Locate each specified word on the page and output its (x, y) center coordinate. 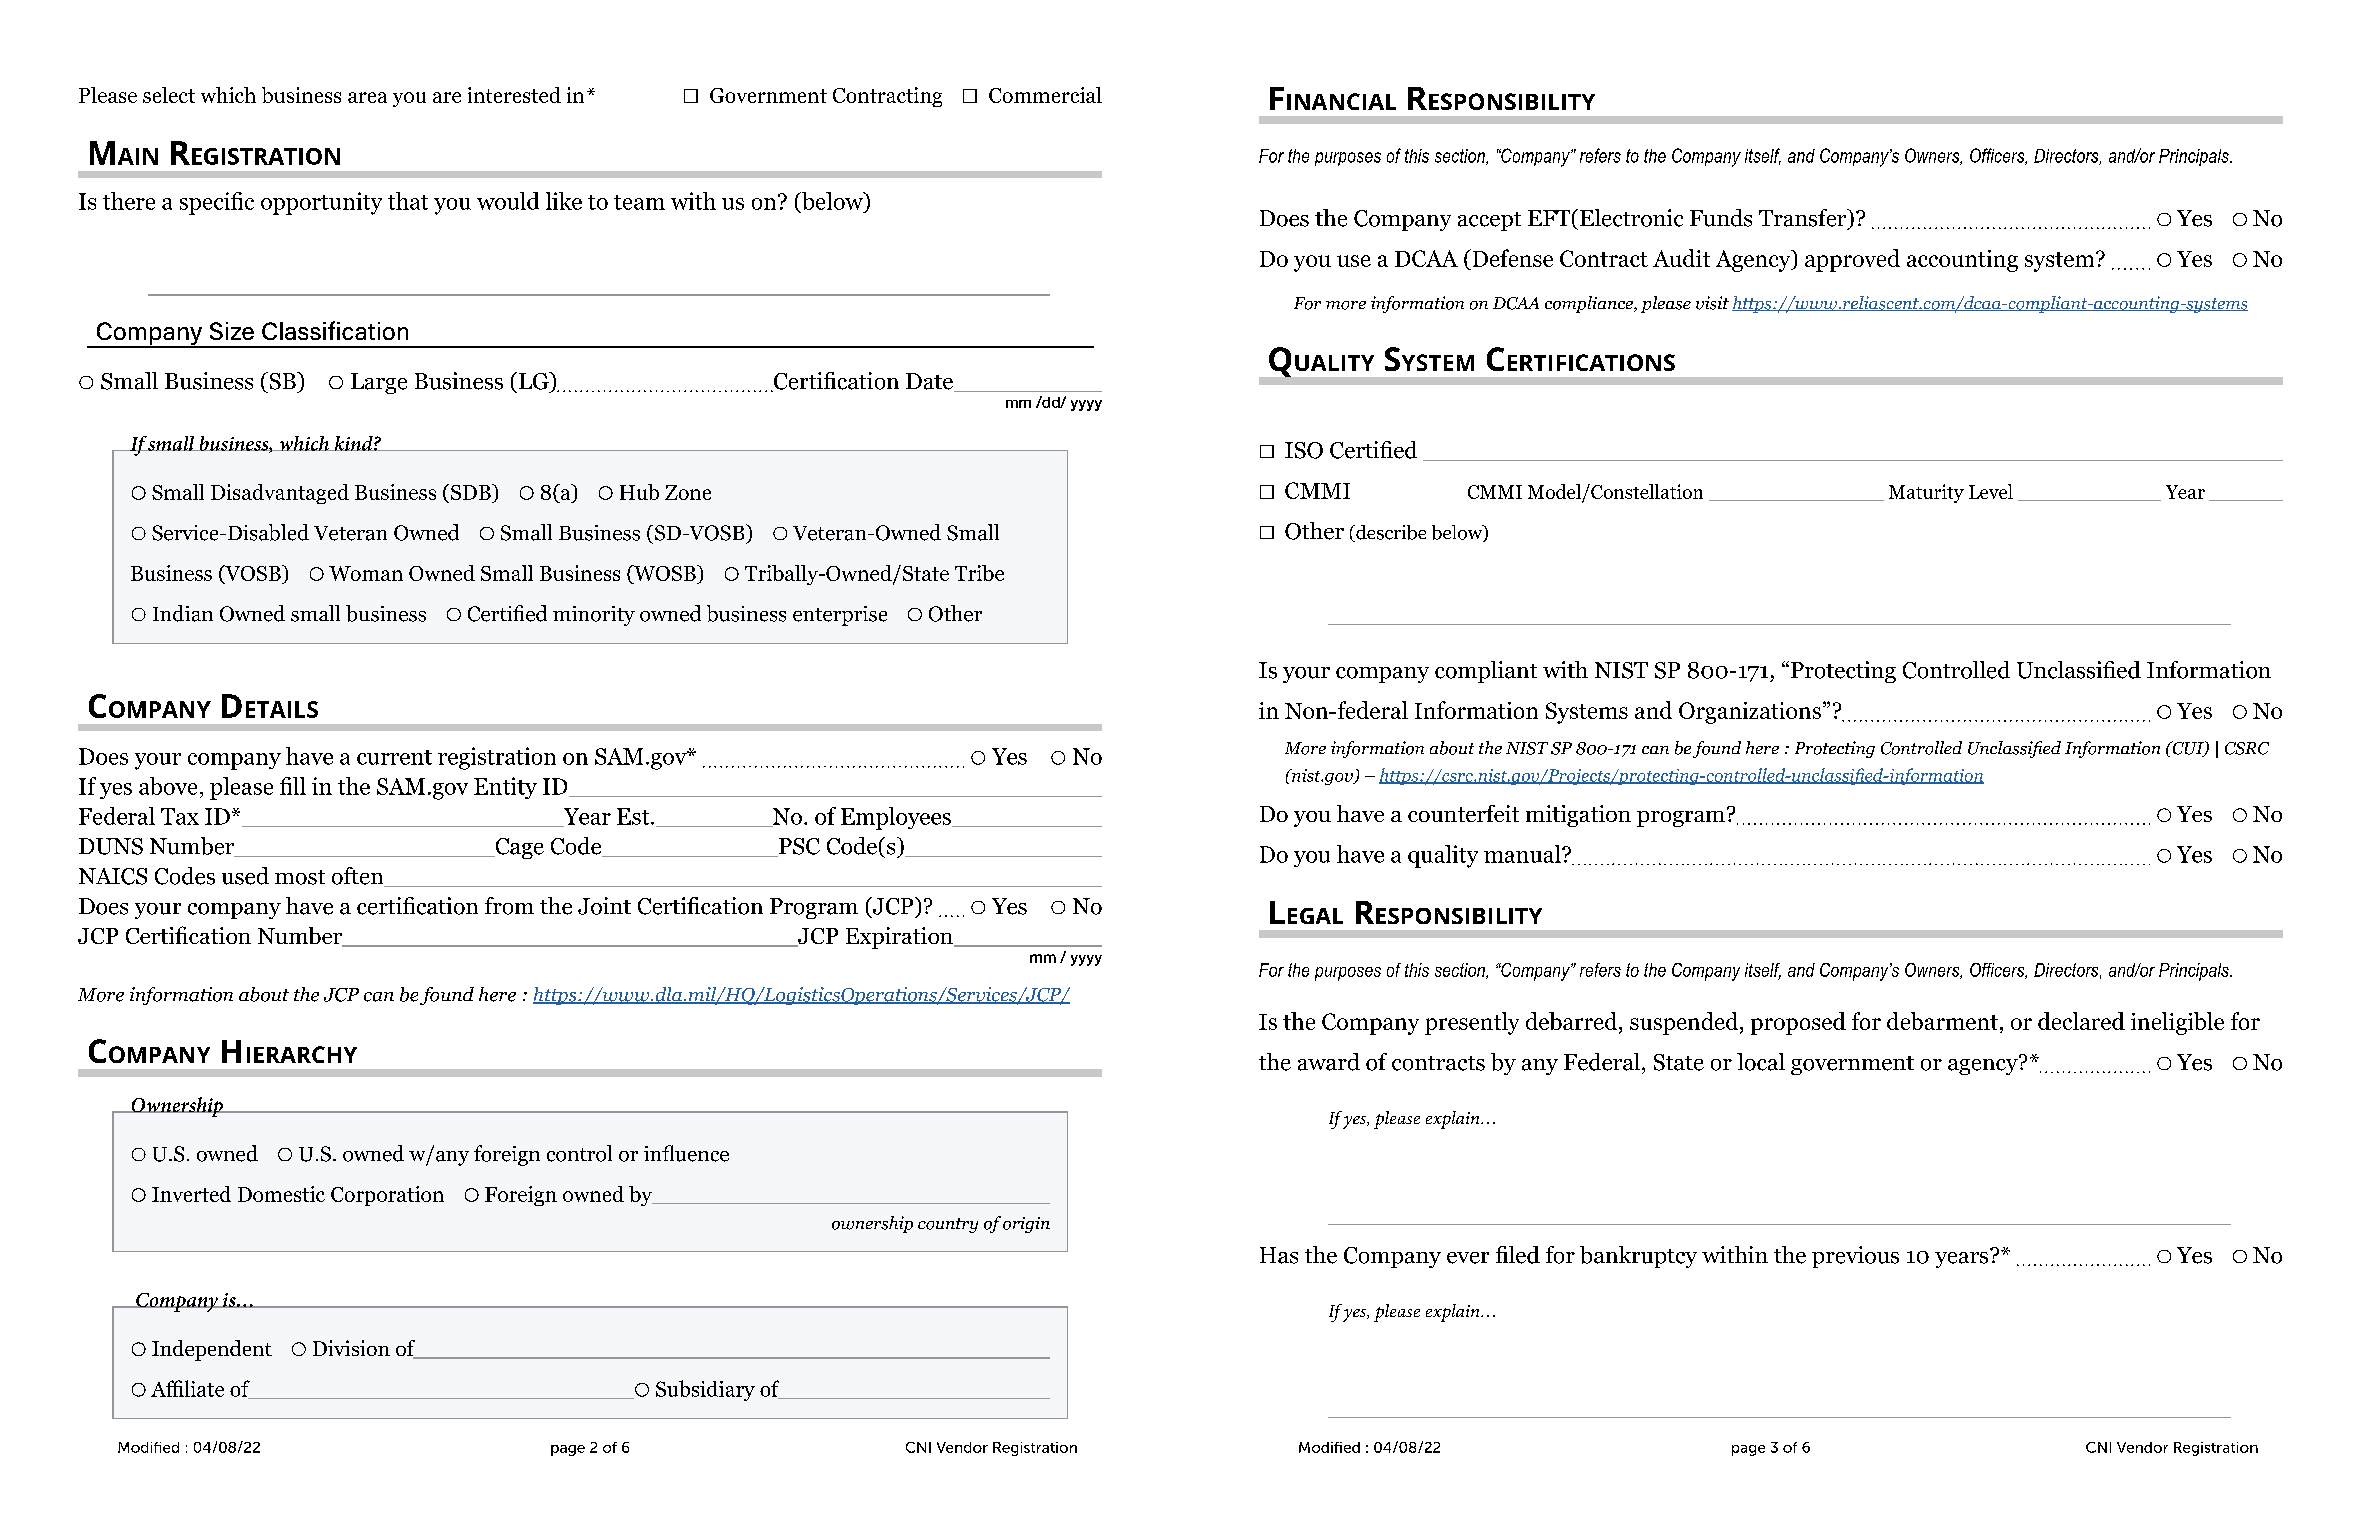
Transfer (1804, 219)
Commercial (1045, 95)
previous (1855, 1257)
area (367, 97)
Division (351, 1348)
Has (1279, 1255)
